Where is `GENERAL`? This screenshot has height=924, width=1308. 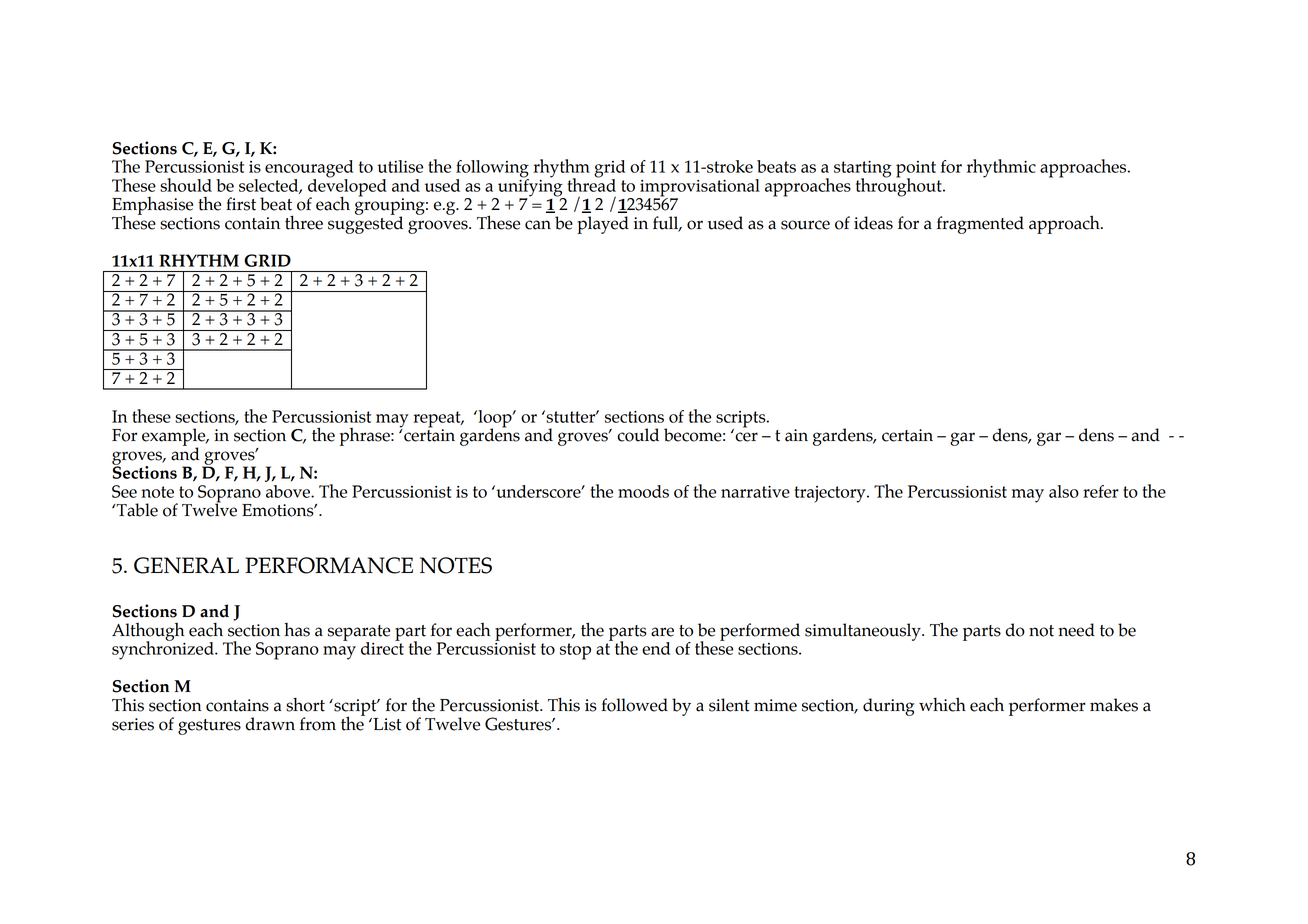
GENERAL is located at coordinates (186, 565).
